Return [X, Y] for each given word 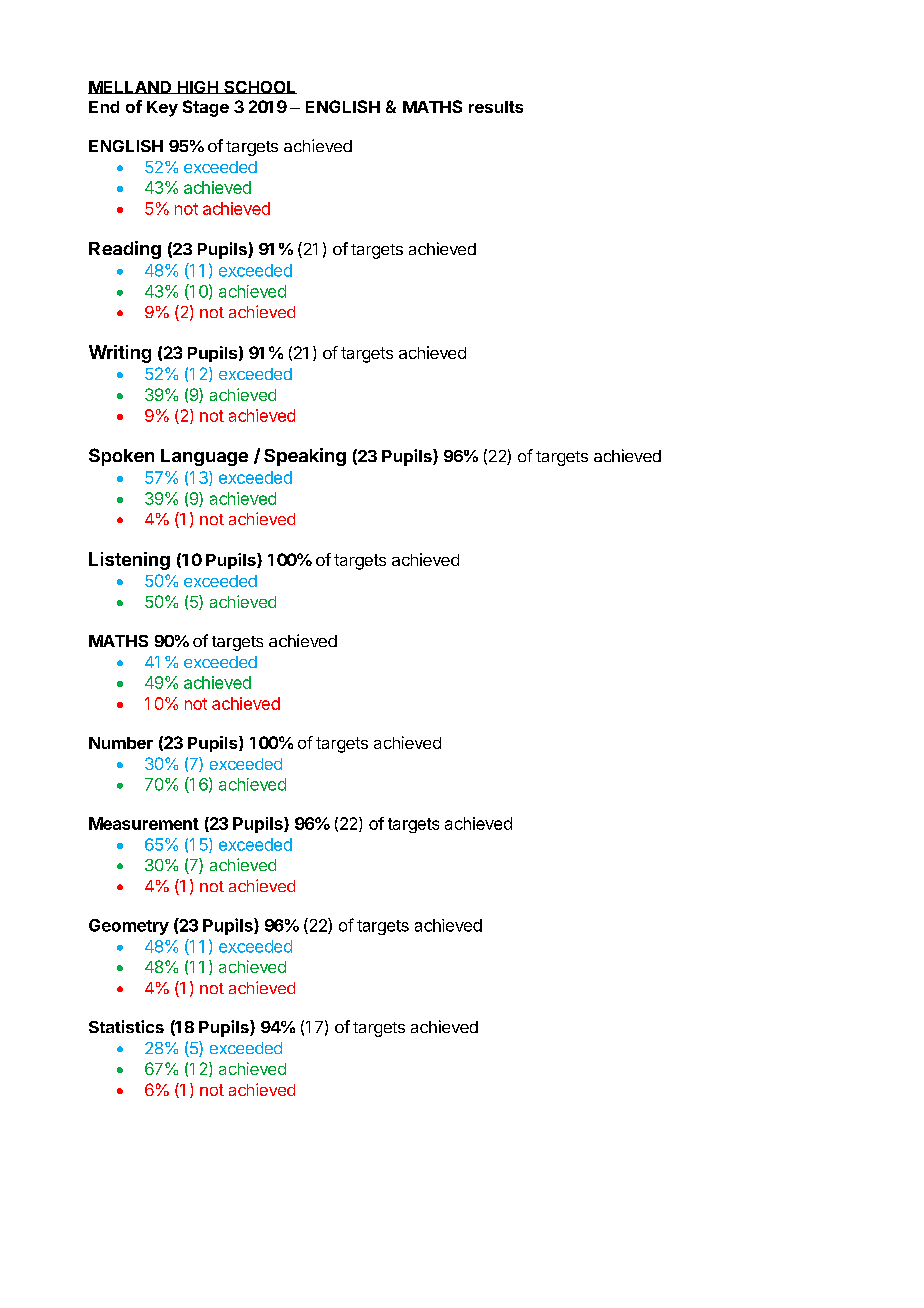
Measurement [144, 823]
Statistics [126, 1026]
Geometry [129, 927]
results [496, 107]
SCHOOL [259, 87]
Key [162, 109]
